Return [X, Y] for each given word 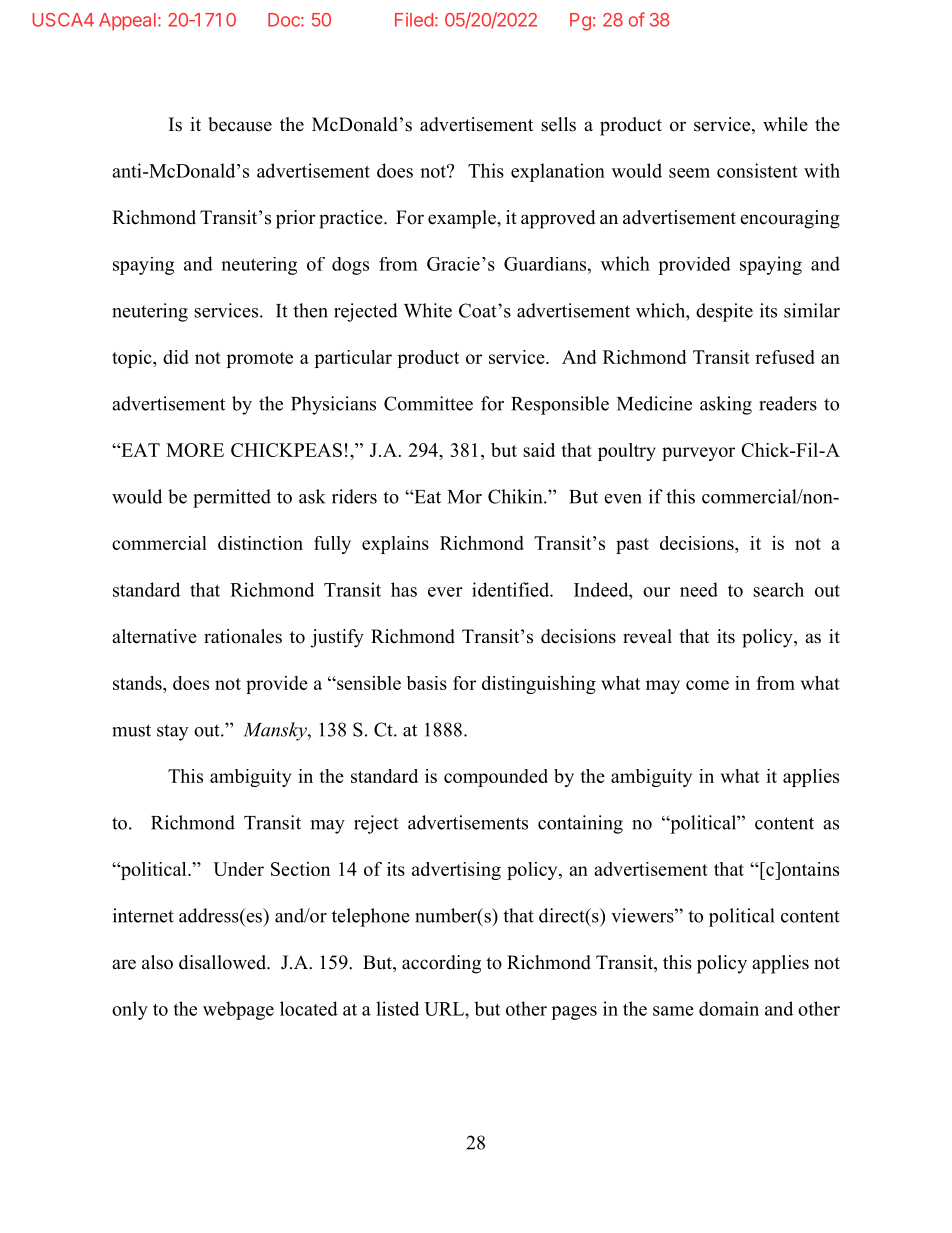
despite [724, 312]
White [428, 310]
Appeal [127, 21]
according [441, 964]
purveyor [698, 454]
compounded [496, 778]
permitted [232, 498]
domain [729, 1008]
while [785, 124]
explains [395, 545]
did [176, 357]
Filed [414, 20]
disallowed [224, 962]
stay [173, 733]
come [707, 685]
